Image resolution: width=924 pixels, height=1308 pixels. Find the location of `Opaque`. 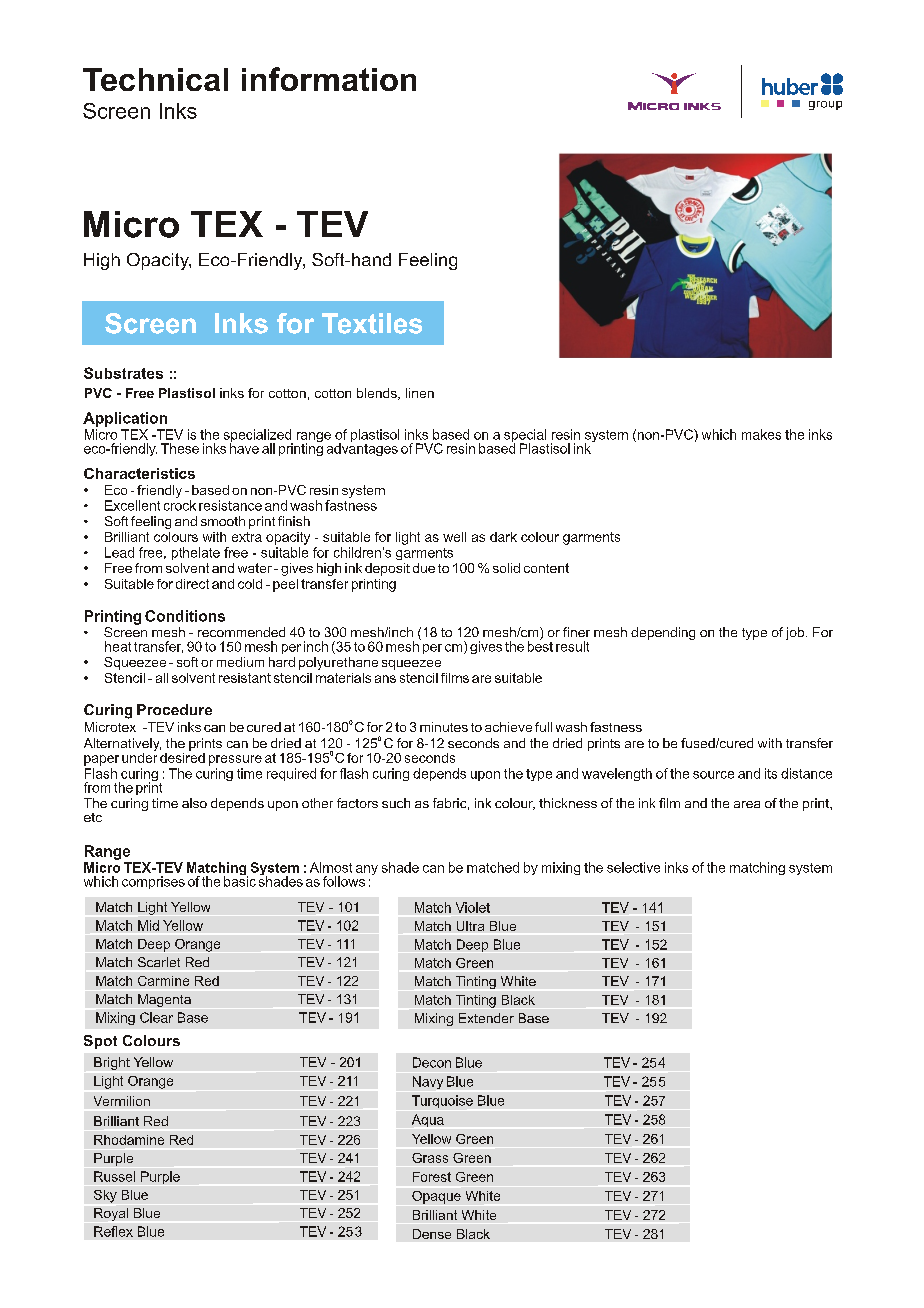

Opaque is located at coordinates (436, 1197).
